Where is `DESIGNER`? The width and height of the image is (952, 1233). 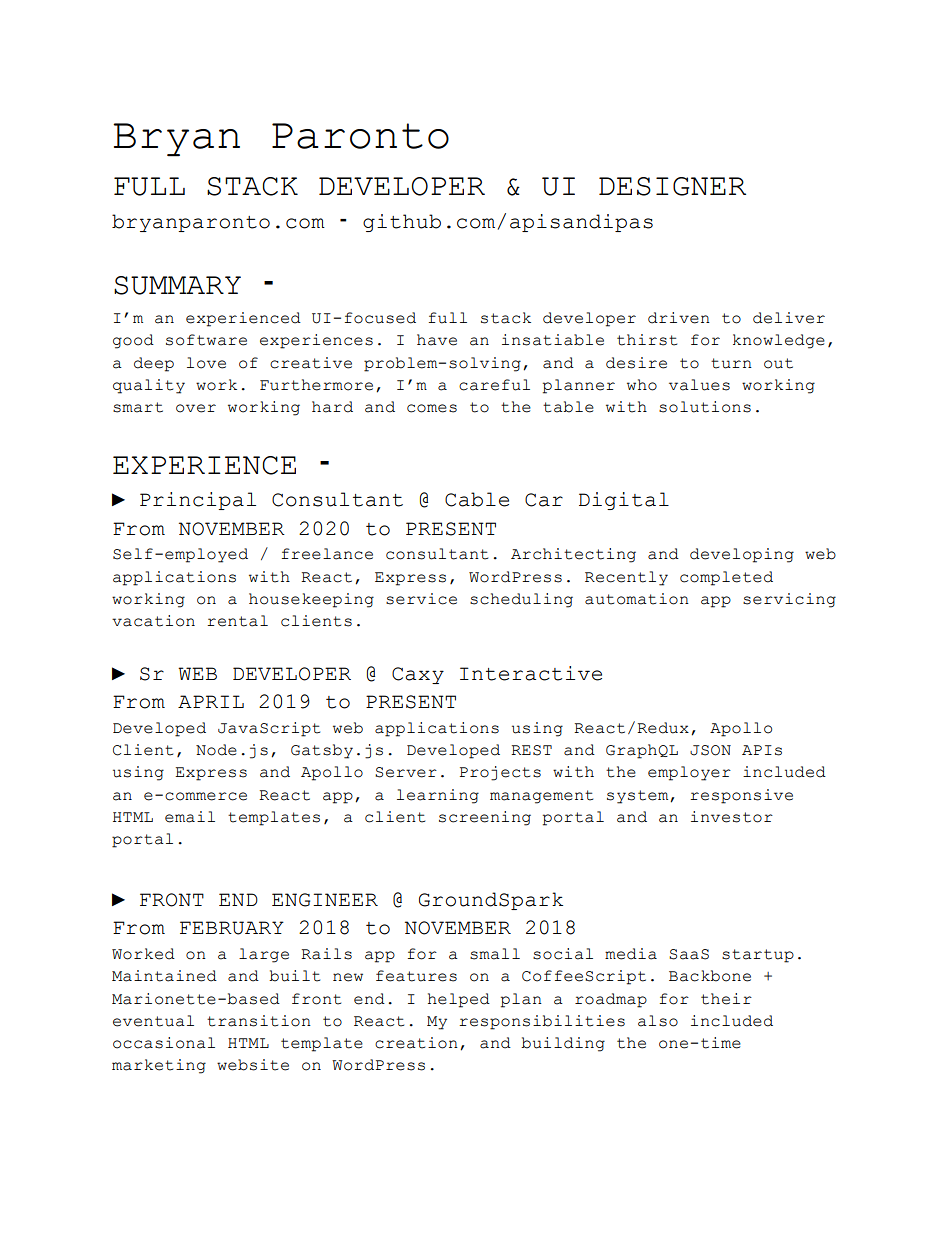 DESIGNER is located at coordinates (672, 186).
